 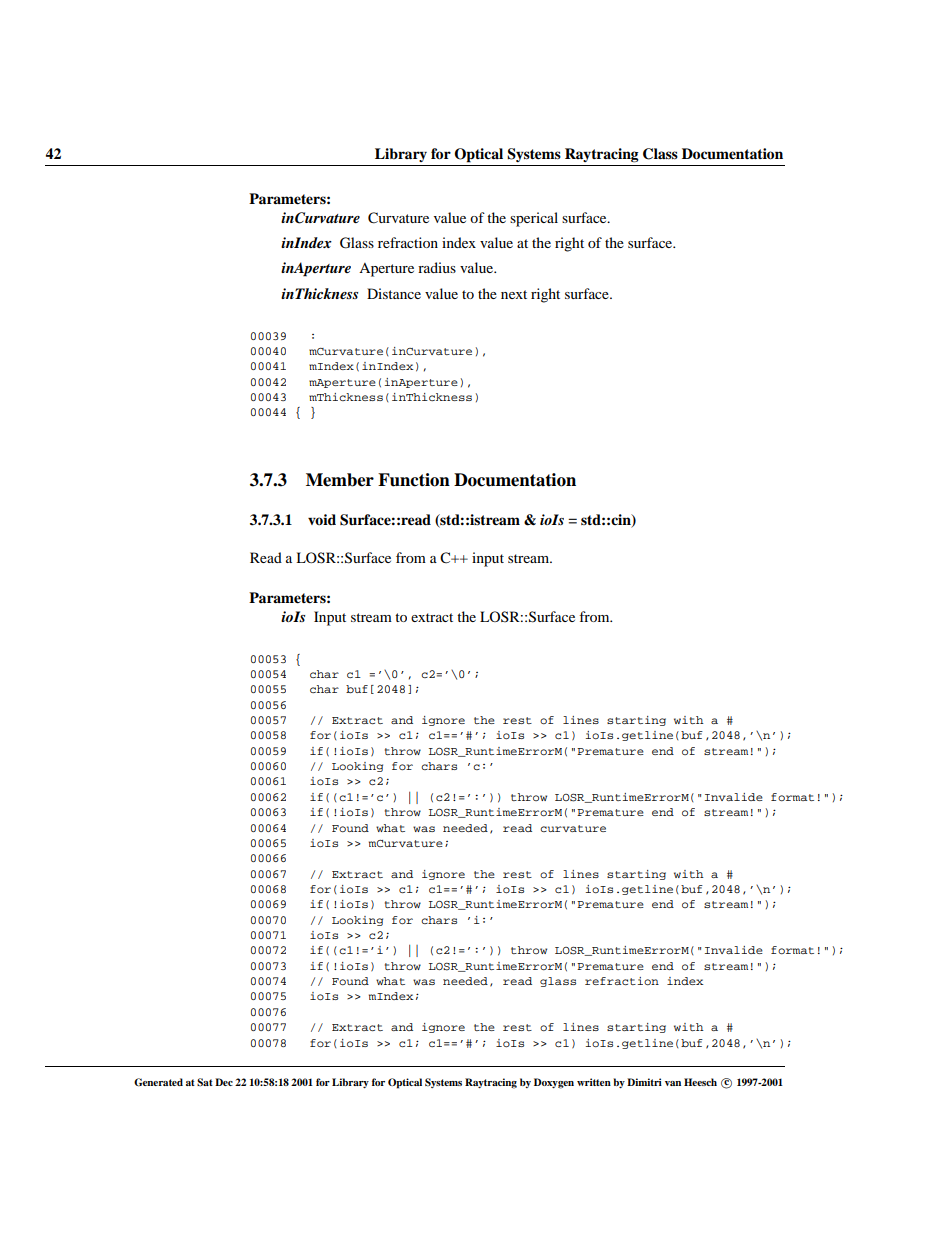 What do you see at coordinates (437, 267) in the document?
I see `radius` at bounding box center [437, 267].
